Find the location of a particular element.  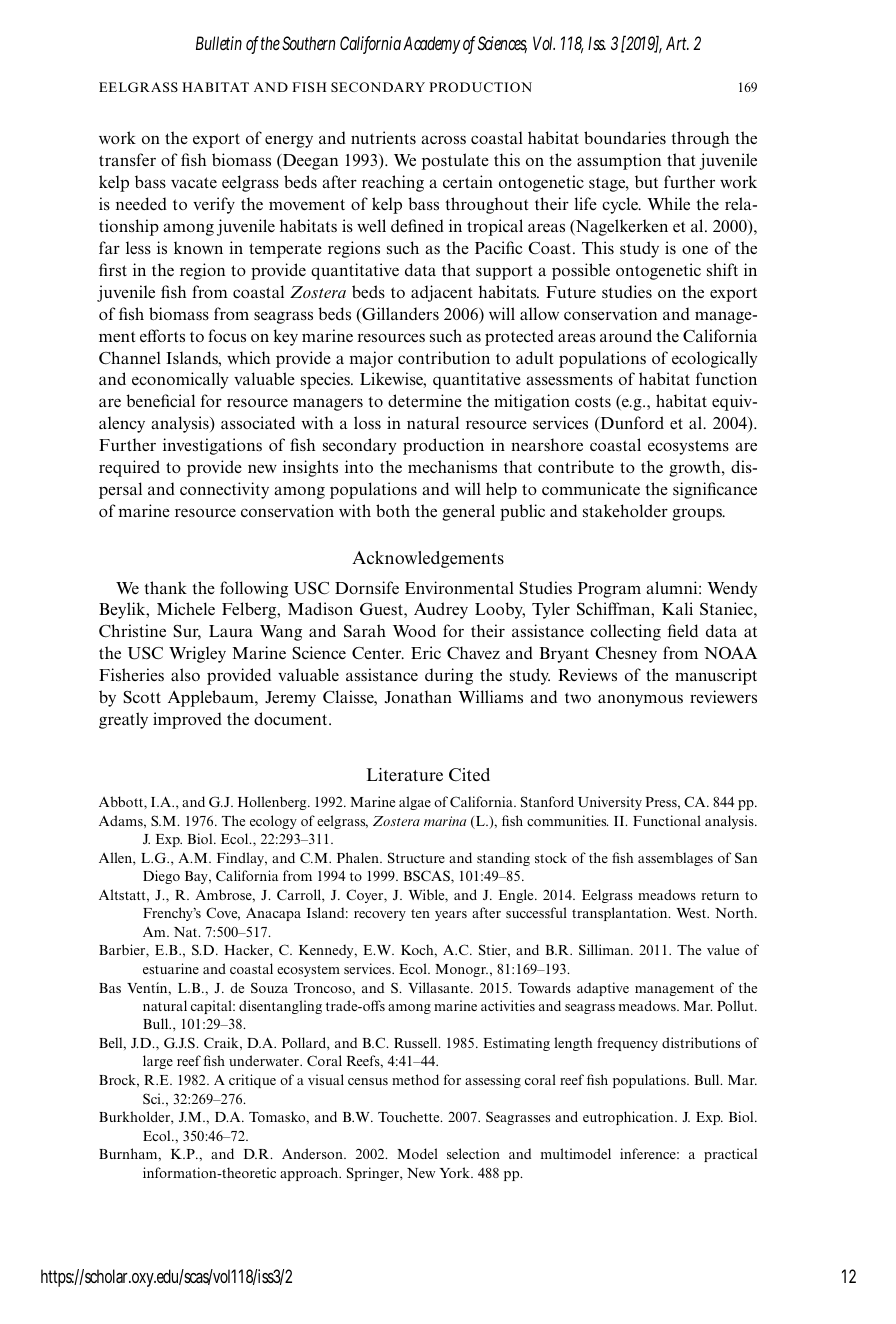

Kali is located at coordinates (677, 608).
